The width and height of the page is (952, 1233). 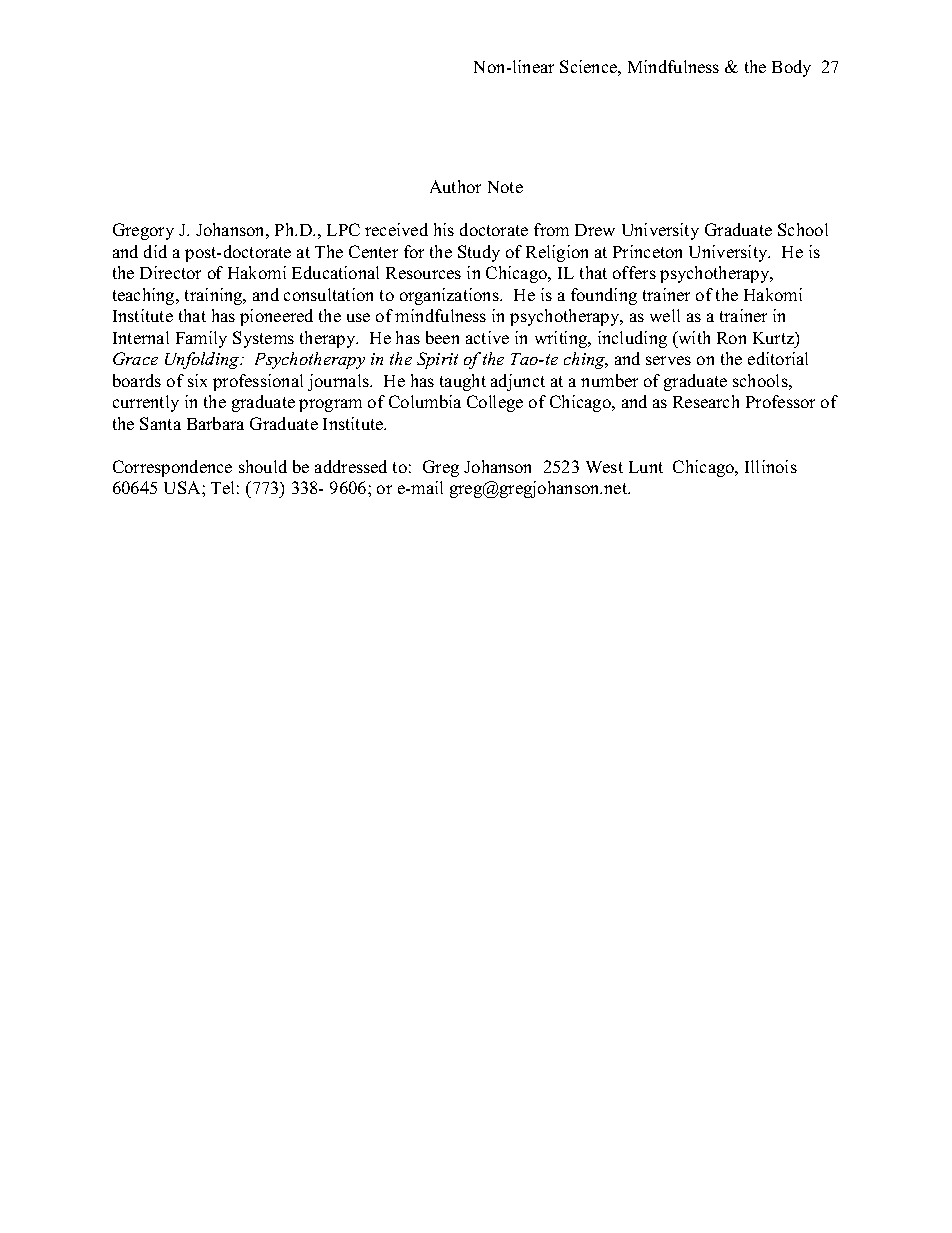 I want to click on Note, so click(x=505, y=187).
